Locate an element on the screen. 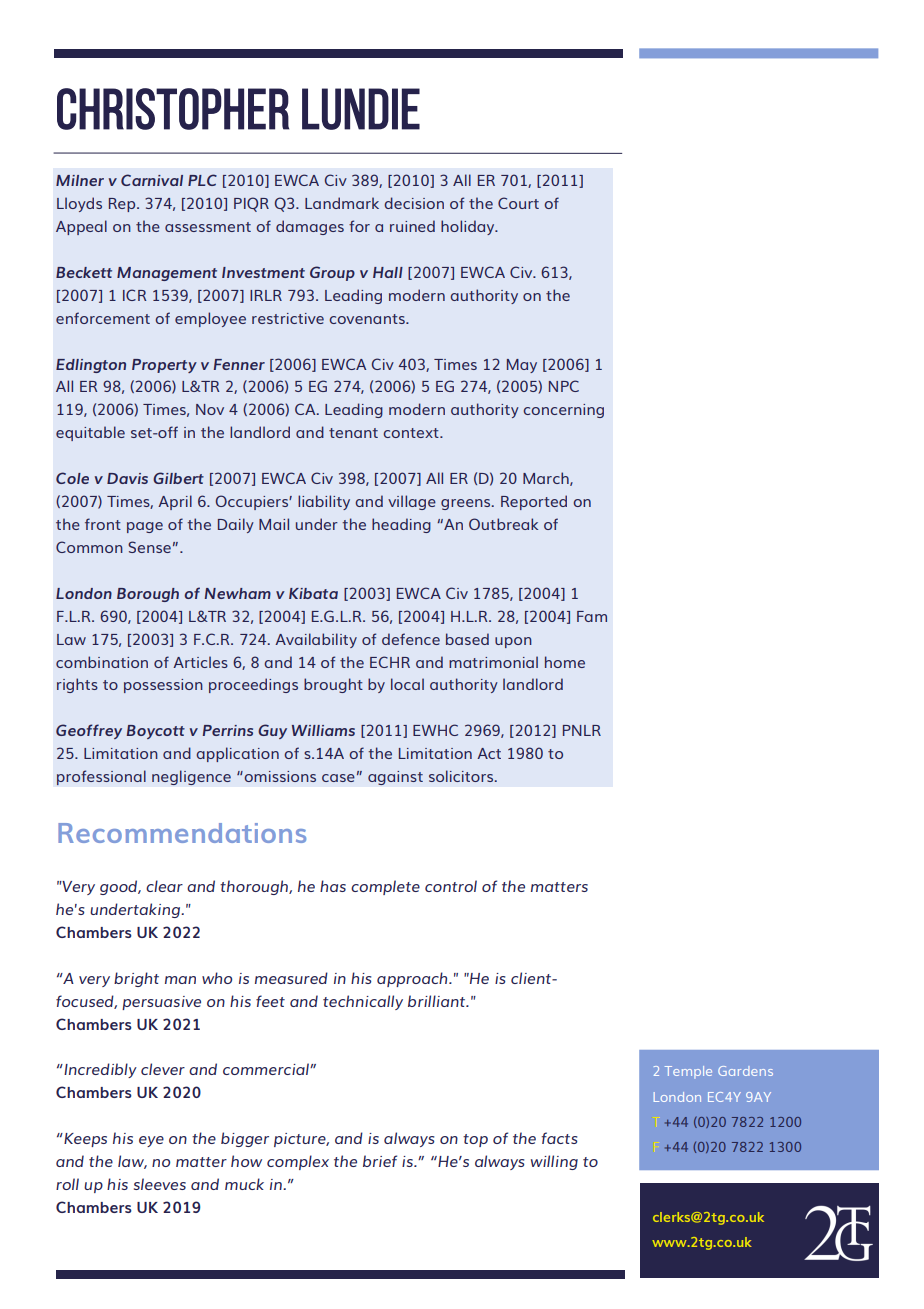 Image resolution: width=924 pixels, height=1309 pixels. bright is located at coordinates (136, 979).
